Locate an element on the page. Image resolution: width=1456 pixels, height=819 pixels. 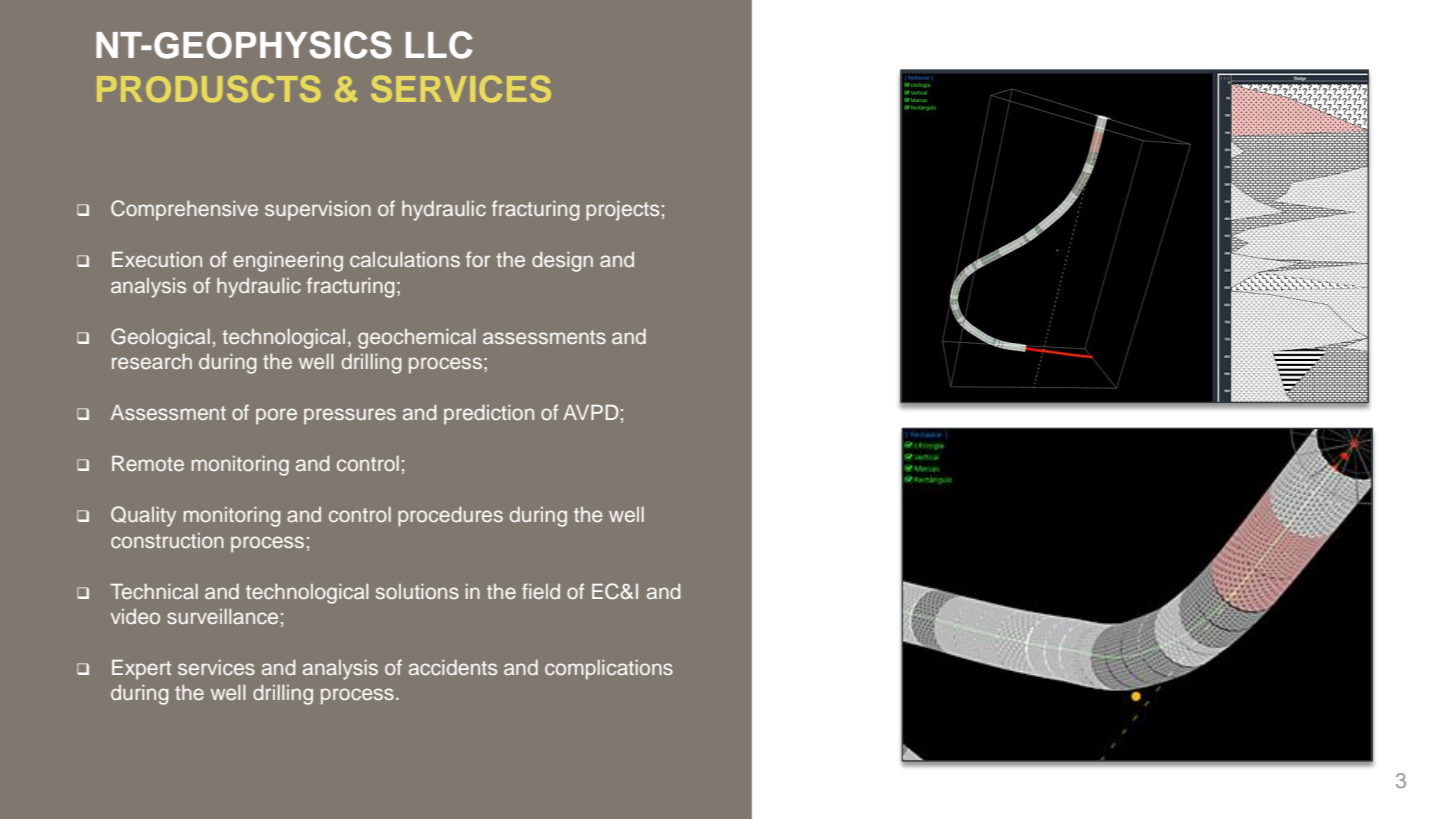
research is located at coordinates (152, 361).
